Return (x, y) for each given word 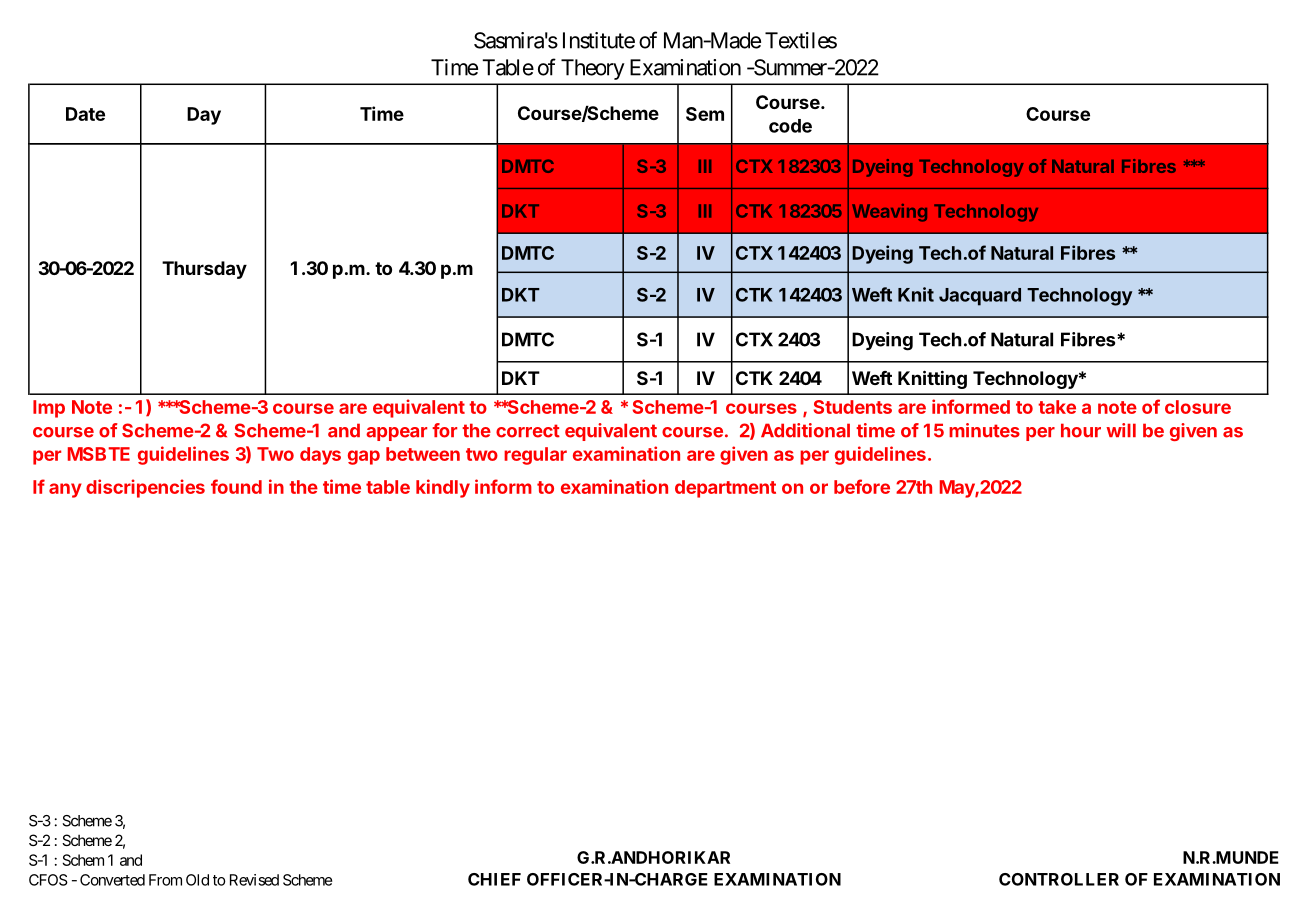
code (790, 126)
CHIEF (494, 879)
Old (197, 880)
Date (85, 114)
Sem (705, 114)
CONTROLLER (1059, 879)
